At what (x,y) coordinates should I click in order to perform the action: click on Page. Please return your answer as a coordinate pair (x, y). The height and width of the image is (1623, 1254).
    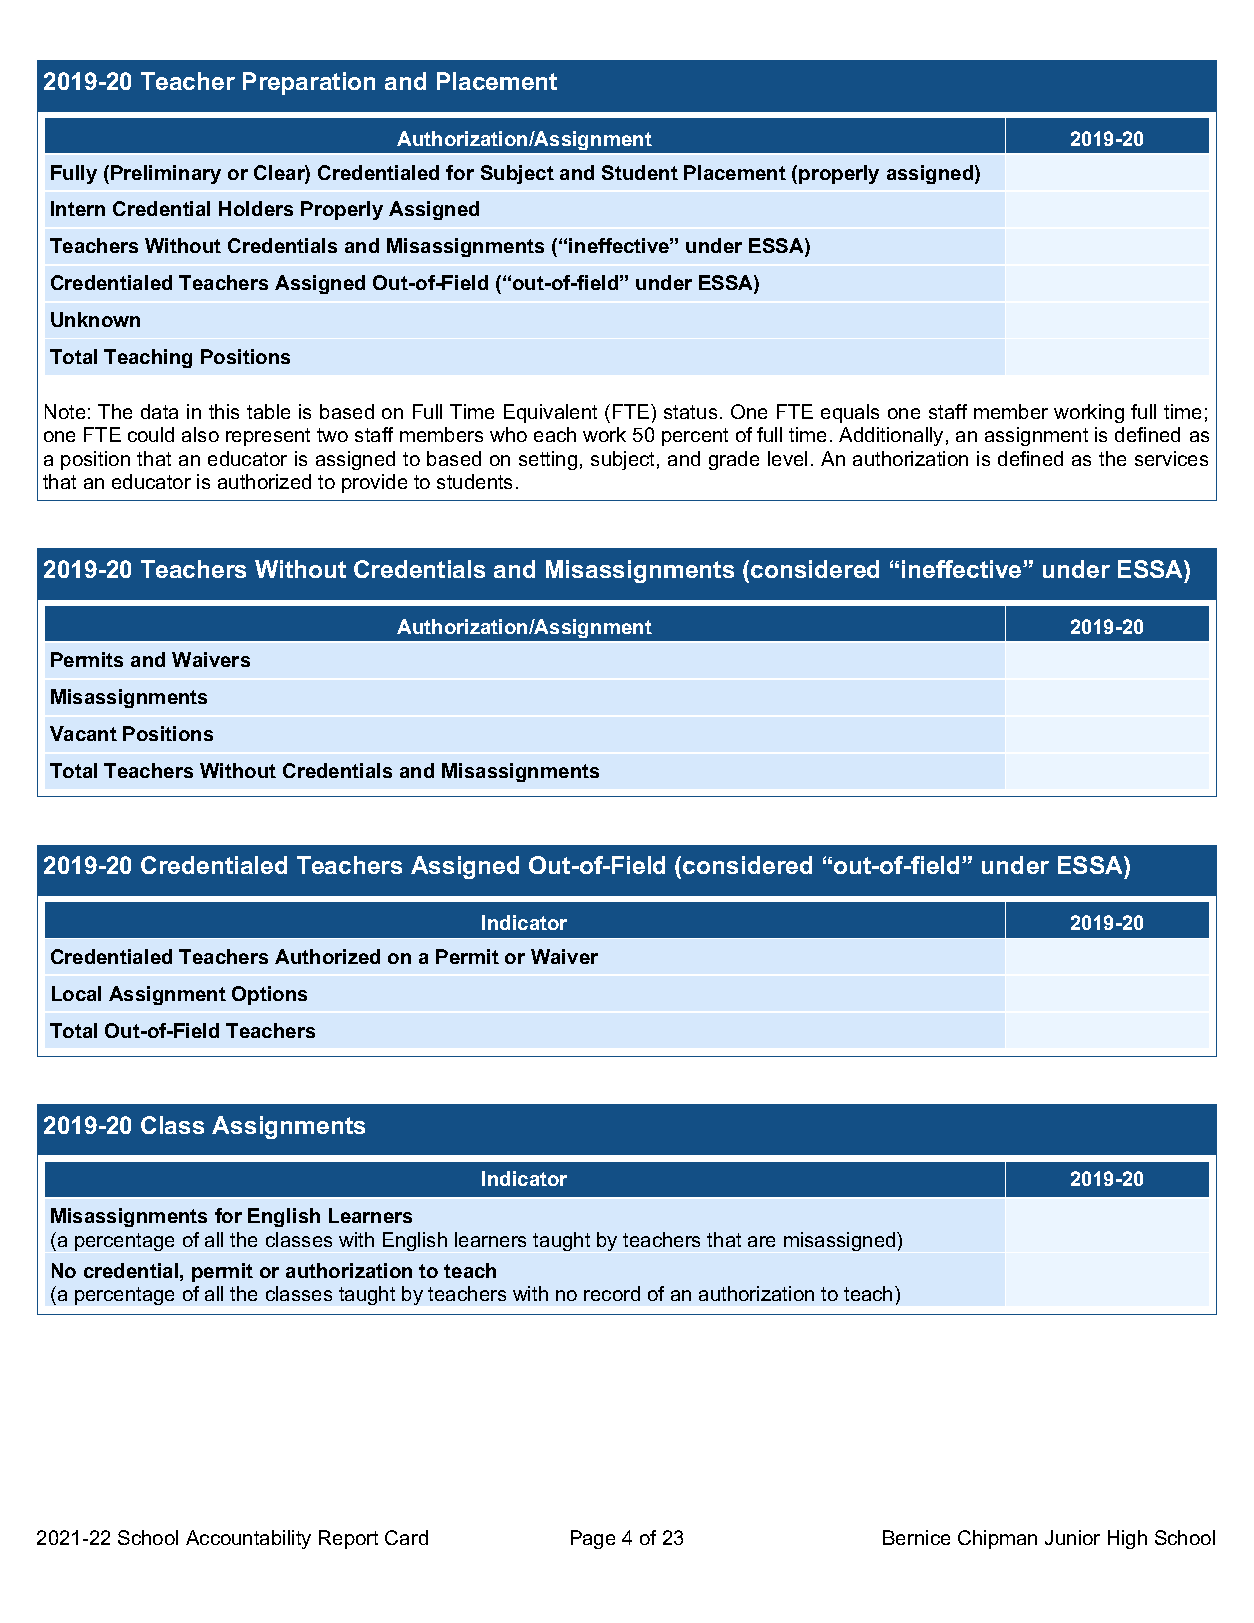
    Looking at the image, I should click on (593, 1539).
